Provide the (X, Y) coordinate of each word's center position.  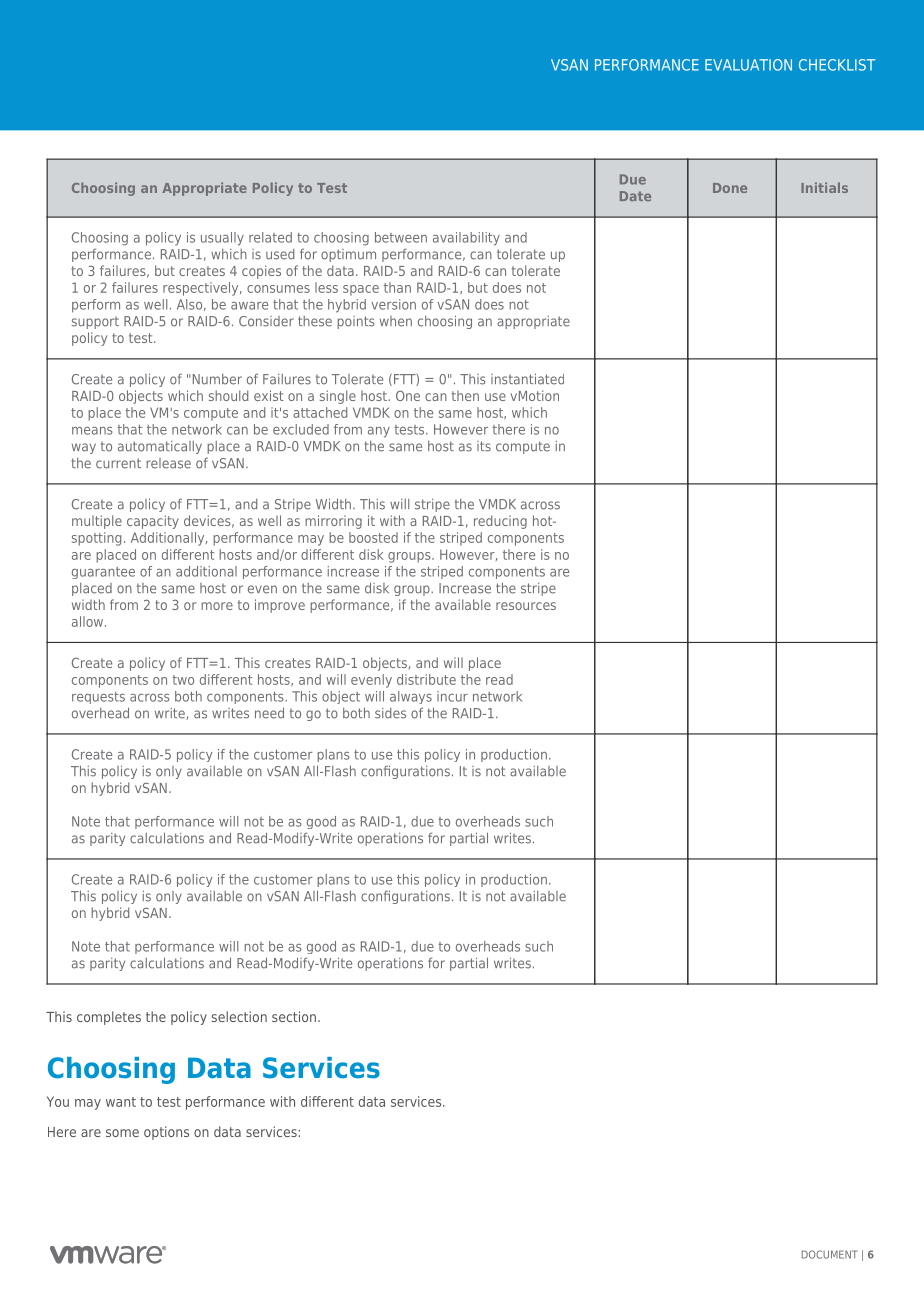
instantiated (527, 379)
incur (452, 696)
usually (222, 239)
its (484, 446)
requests (98, 698)
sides (390, 713)
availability (466, 239)
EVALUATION (748, 65)
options (166, 1133)
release (168, 463)
